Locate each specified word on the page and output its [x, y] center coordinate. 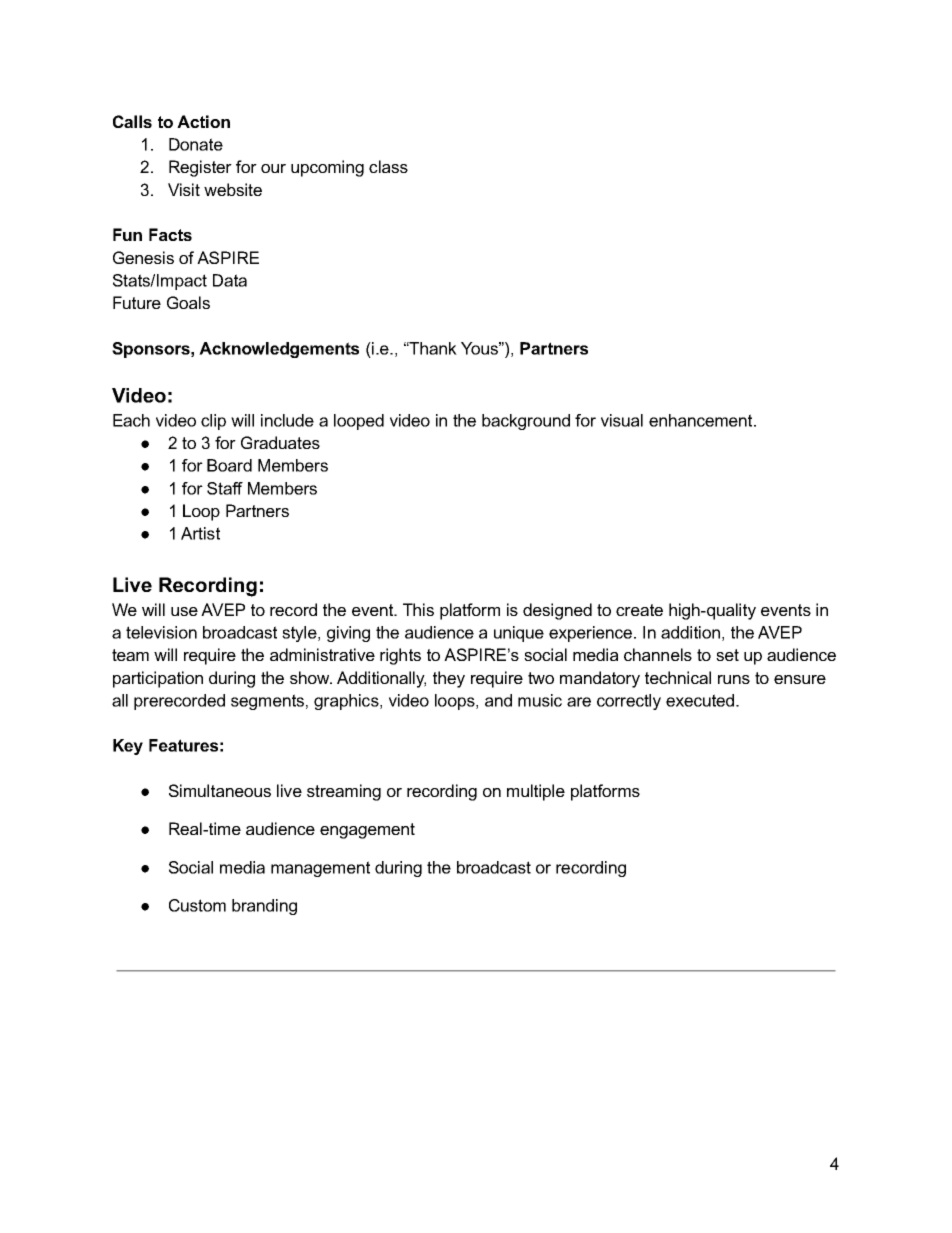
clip [213, 422]
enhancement [702, 420]
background [526, 422]
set [727, 655]
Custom [197, 905]
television [161, 632]
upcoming [327, 168]
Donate [196, 144]
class [388, 166]
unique [519, 634]
